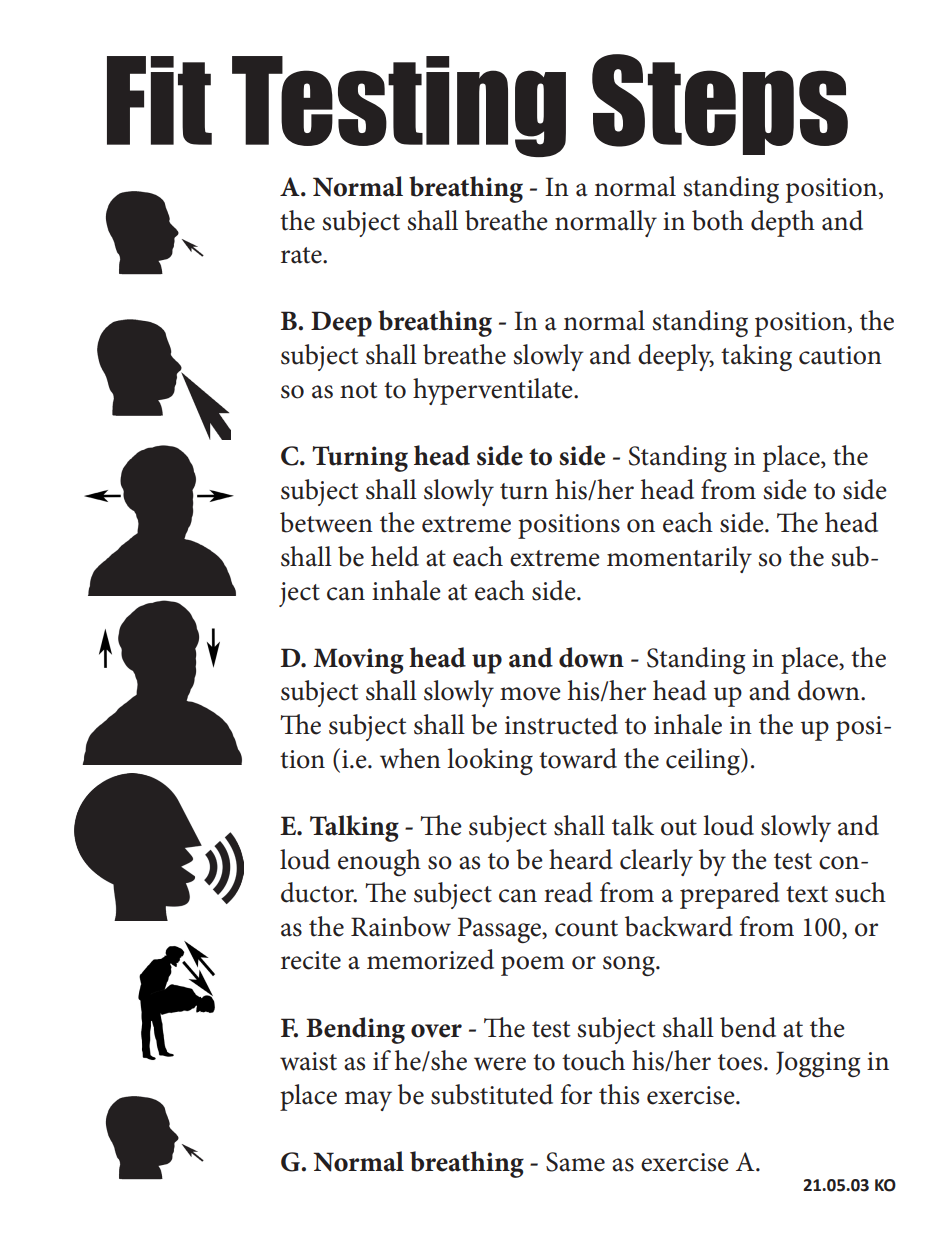 The height and width of the screenshot is (1233, 952). What do you see at coordinates (740, 1062) in the screenshot?
I see `toes` at bounding box center [740, 1062].
